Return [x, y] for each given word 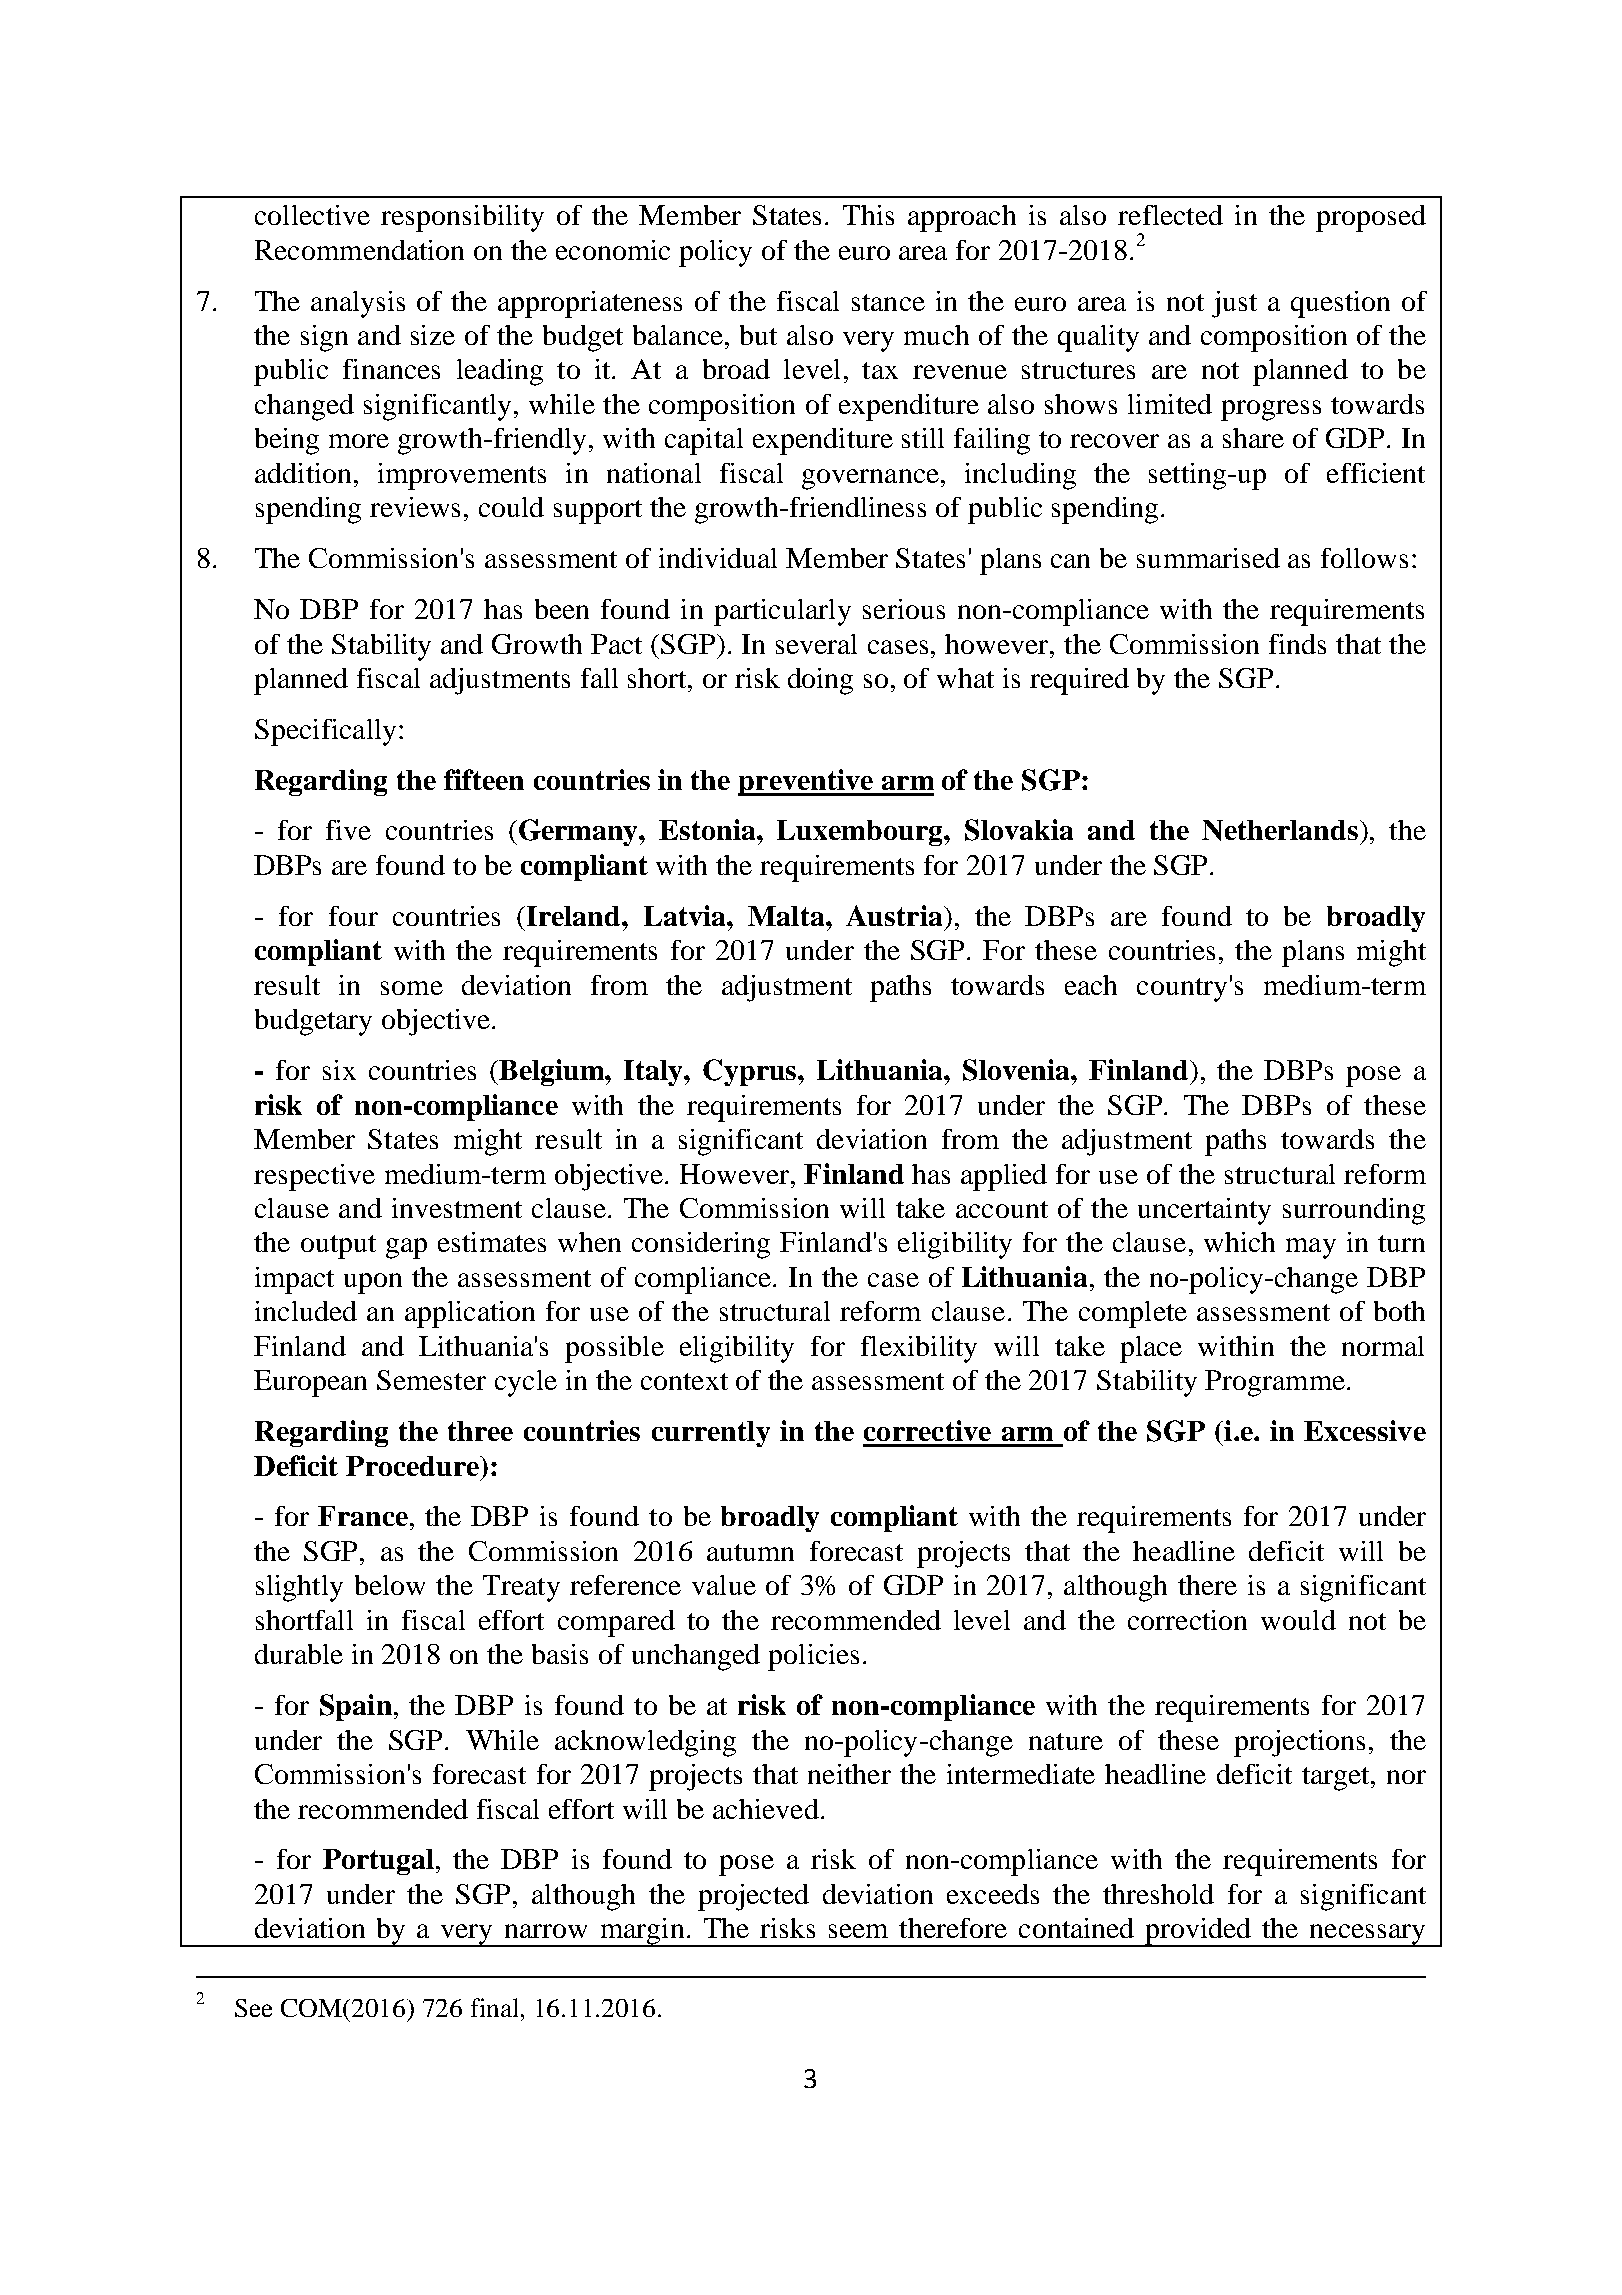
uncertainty [1204, 1211]
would [1298, 1620]
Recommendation [359, 250]
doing [820, 681]
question [1340, 304]
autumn [750, 1552]
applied [1004, 1177]
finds [1297, 644]
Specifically [325, 732]
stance [888, 302]
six [339, 1070]
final [496, 2007]
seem [858, 1931]
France [363, 1516]
